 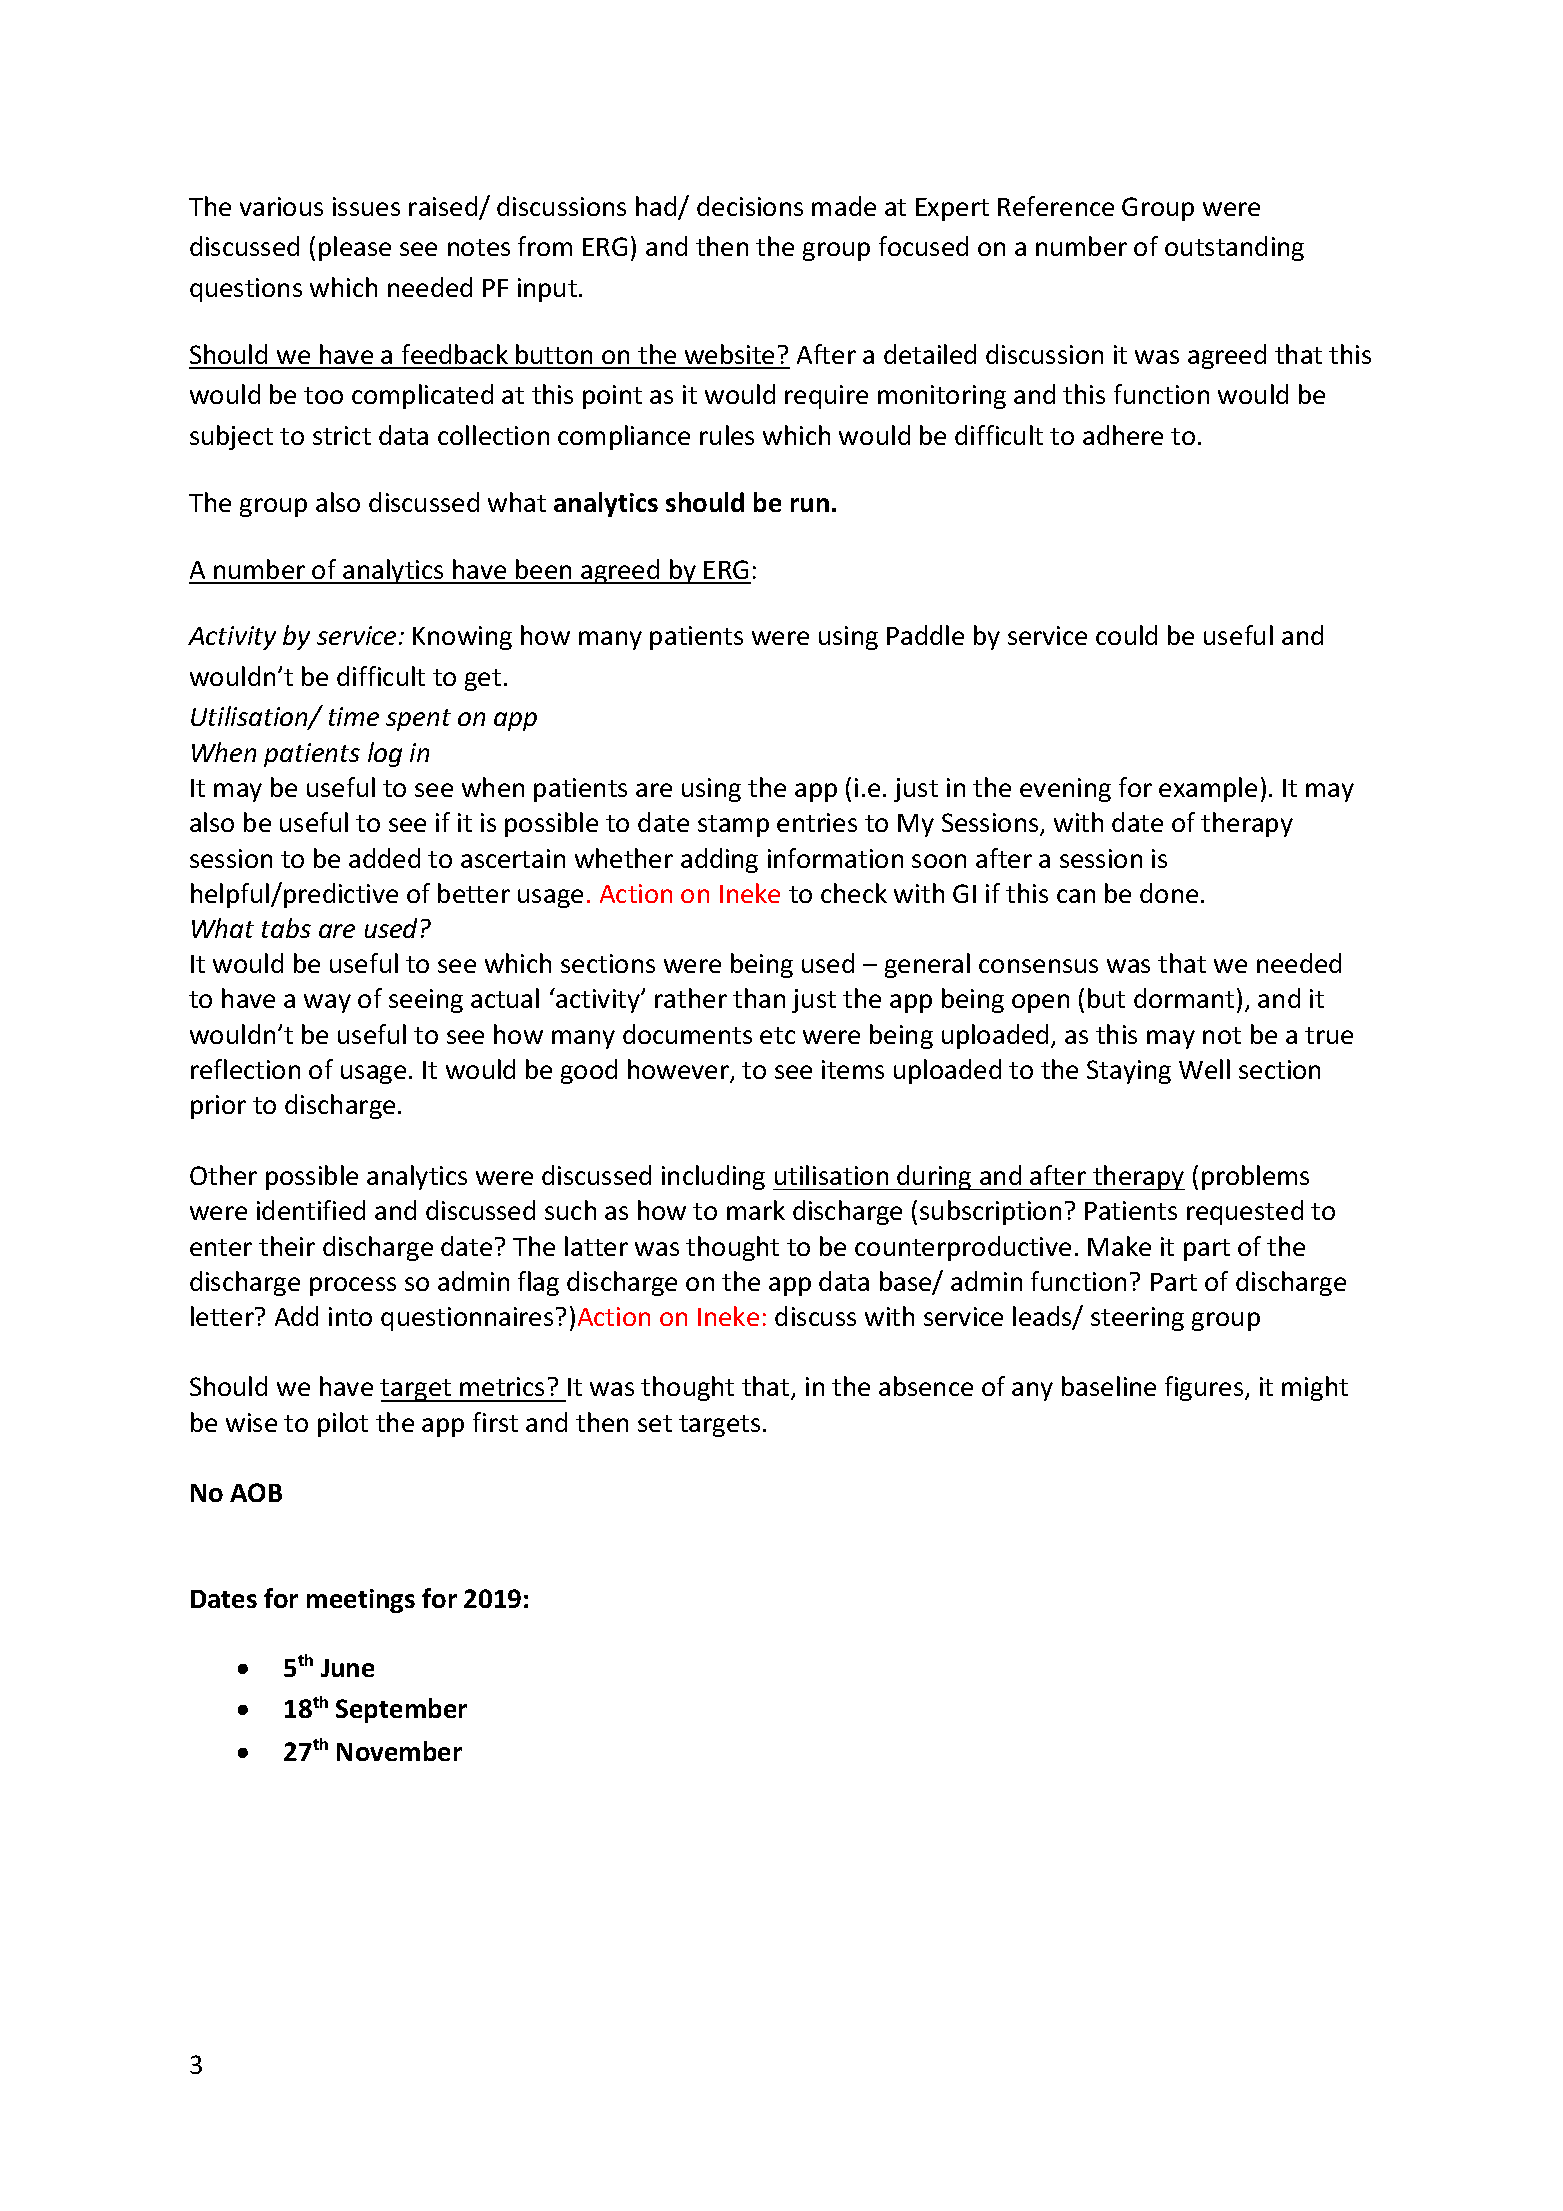 I want to click on November, so click(x=399, y=1751).
